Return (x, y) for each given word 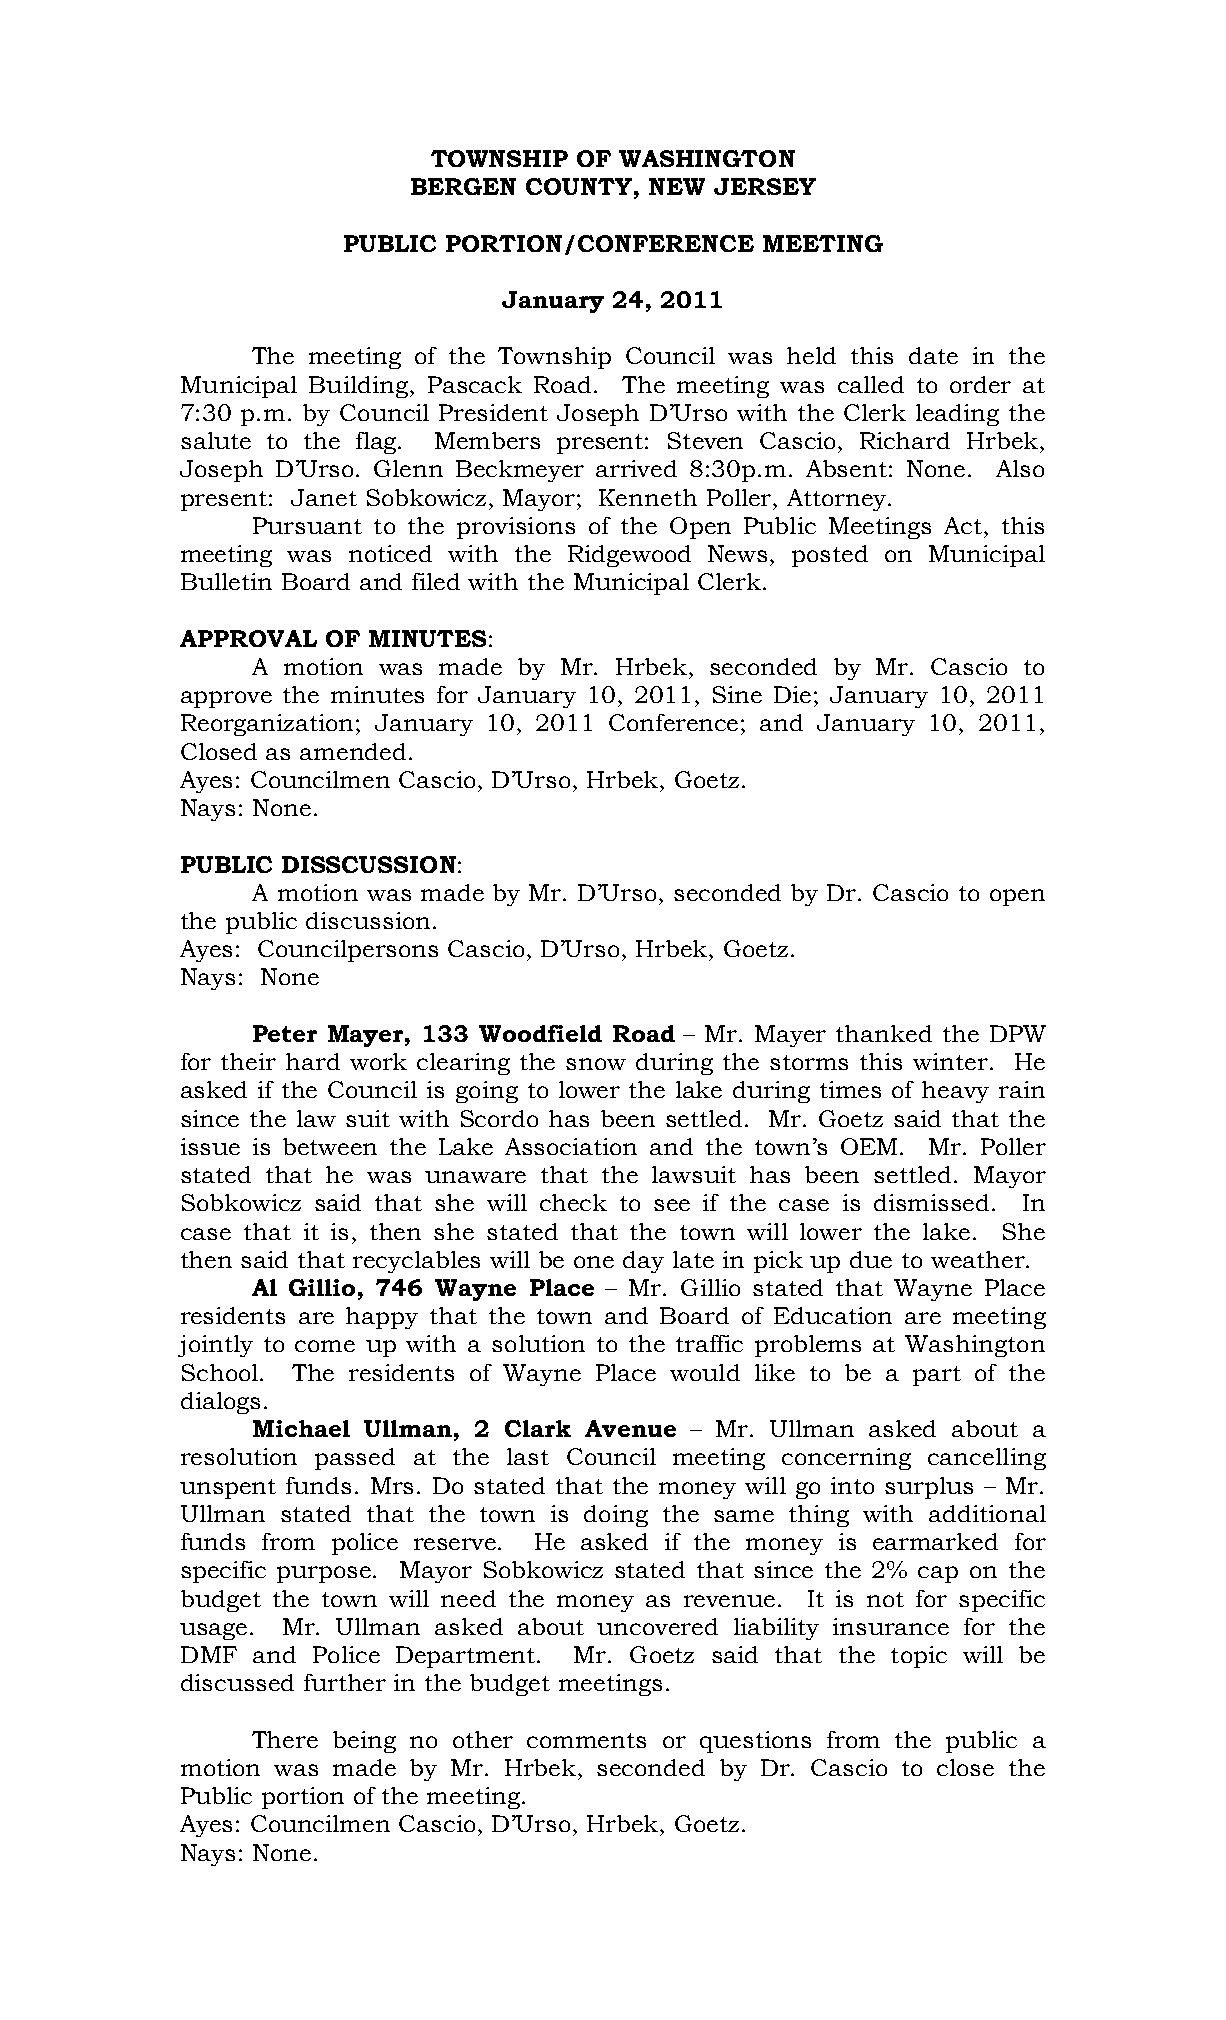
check (573, 1202)
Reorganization (269, 725)
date (933, 355)
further (345, 1682)
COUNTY (579, 186)
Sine (737, 694)
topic (919, 1657)
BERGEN (463, 186)
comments (586, 1740)
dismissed (931, 1202)
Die (792, 694)
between (330, 1146)
